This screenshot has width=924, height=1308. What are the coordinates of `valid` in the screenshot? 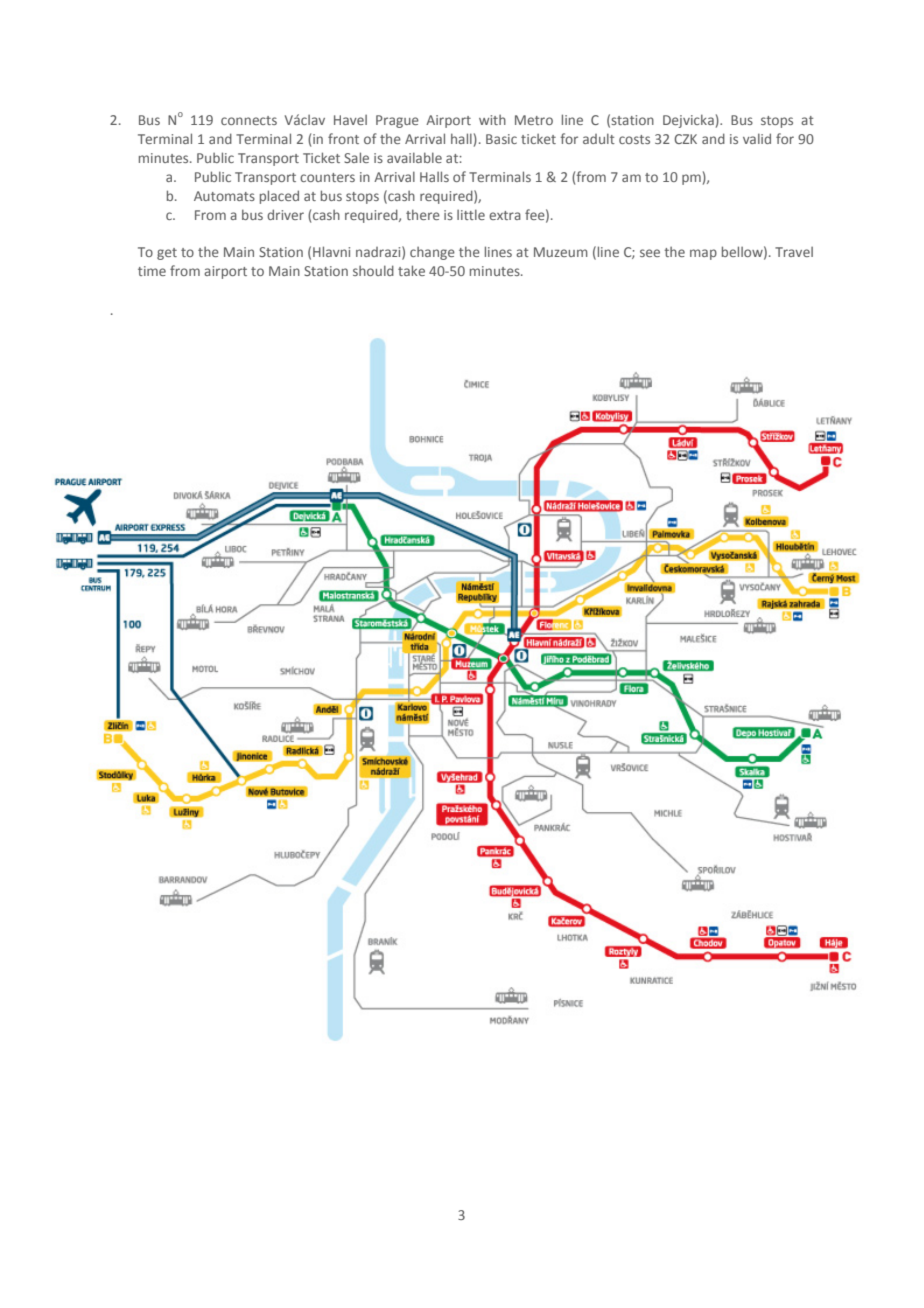 It's located at (757, 138).
